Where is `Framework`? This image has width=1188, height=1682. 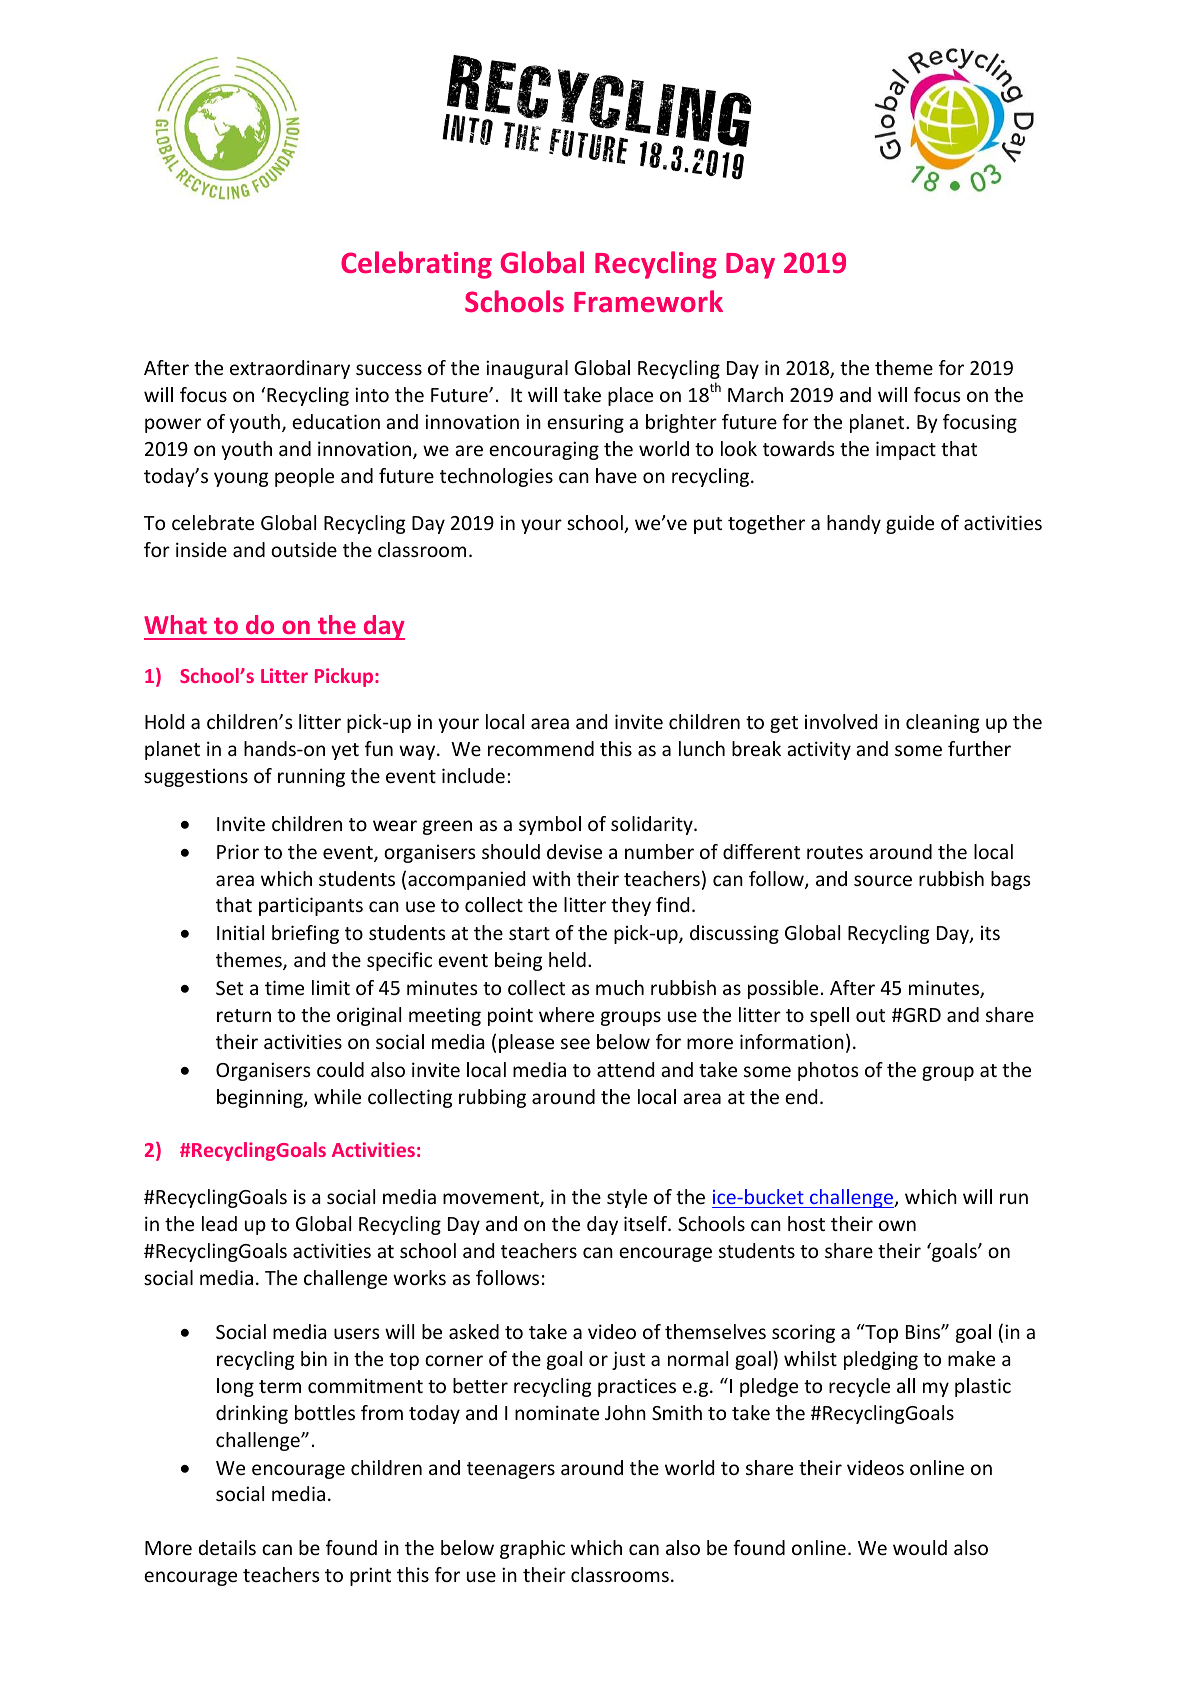
Framework is located at coordinates (648, 301).
